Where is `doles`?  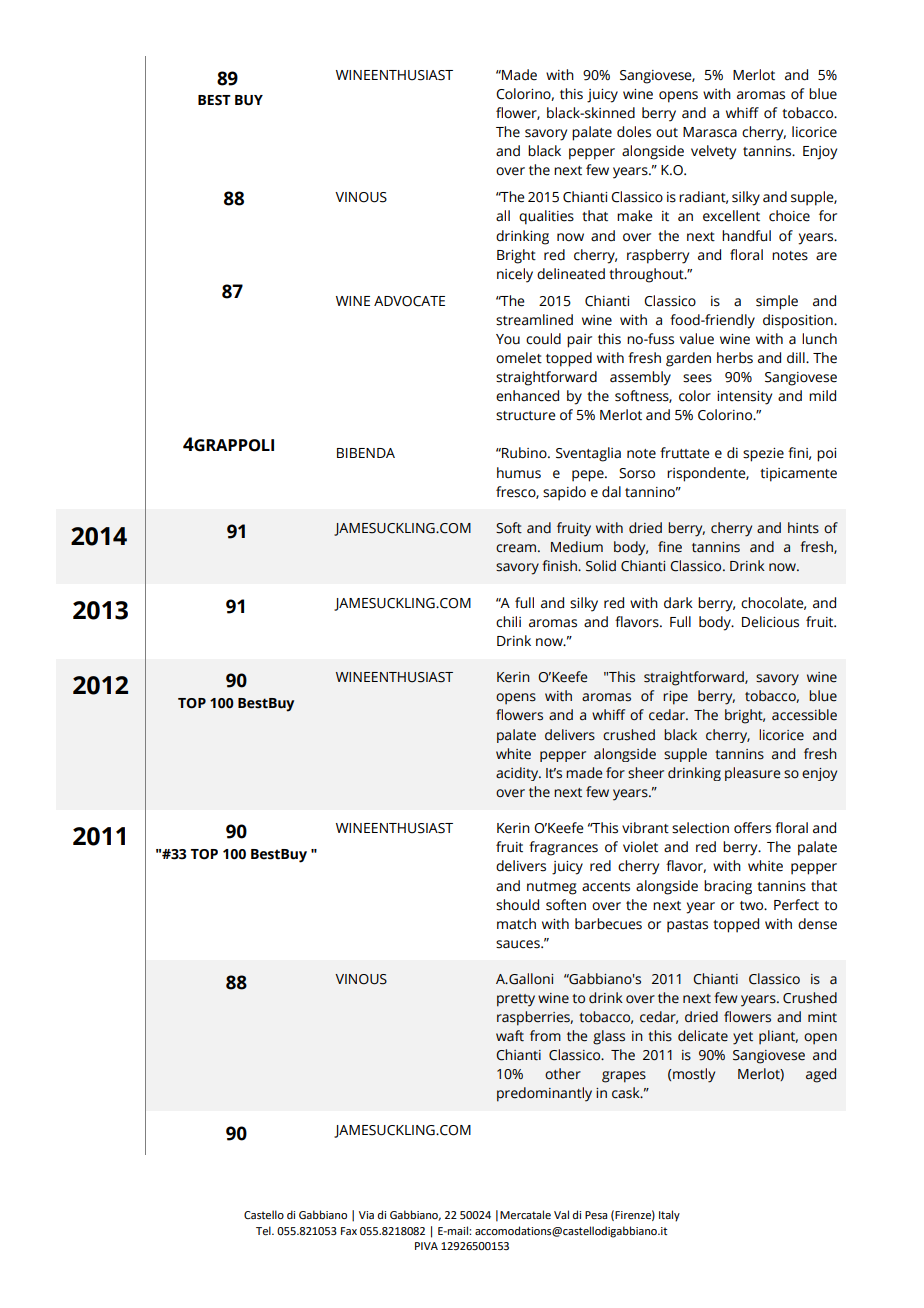
doles is located at coordinates (634, 132).
